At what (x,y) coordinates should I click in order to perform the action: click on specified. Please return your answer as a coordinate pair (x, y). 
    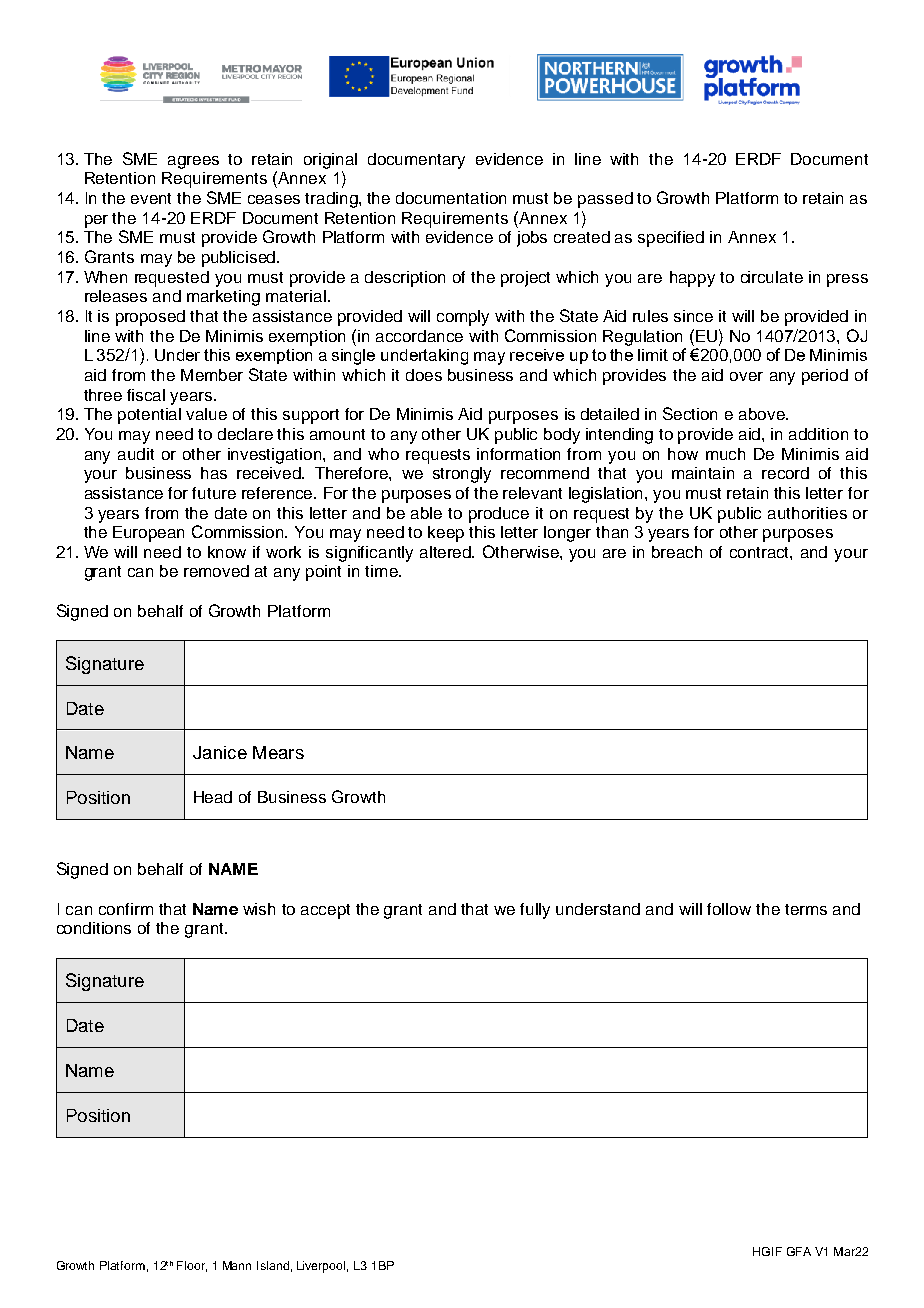
    Looking at the image, I should click on (671, 239).
